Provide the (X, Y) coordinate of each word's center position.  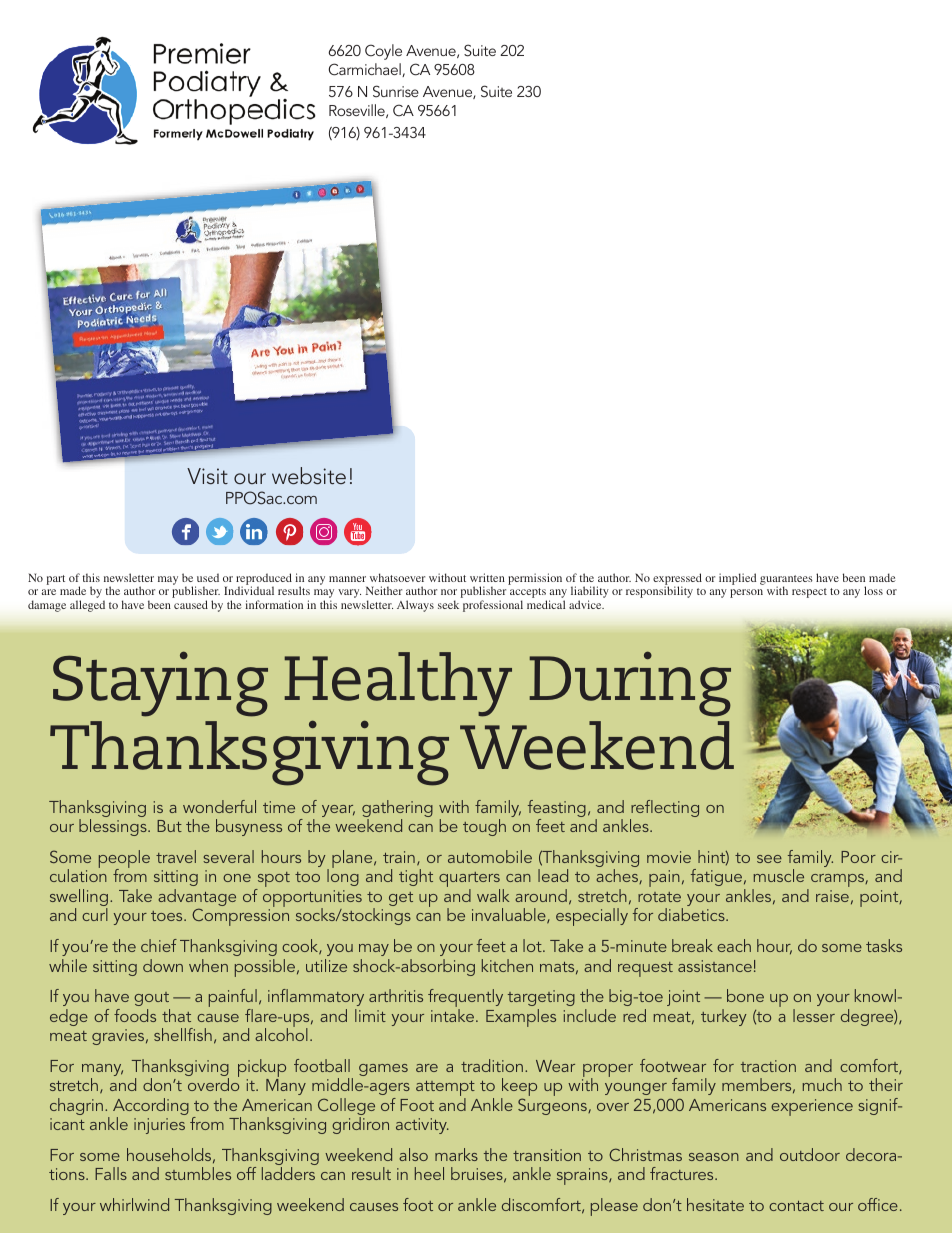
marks (456, 1154)
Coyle (383, 52)
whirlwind (134, 1204)
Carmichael (365, 70)
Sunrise (396, 91)
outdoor (810, 1154)
